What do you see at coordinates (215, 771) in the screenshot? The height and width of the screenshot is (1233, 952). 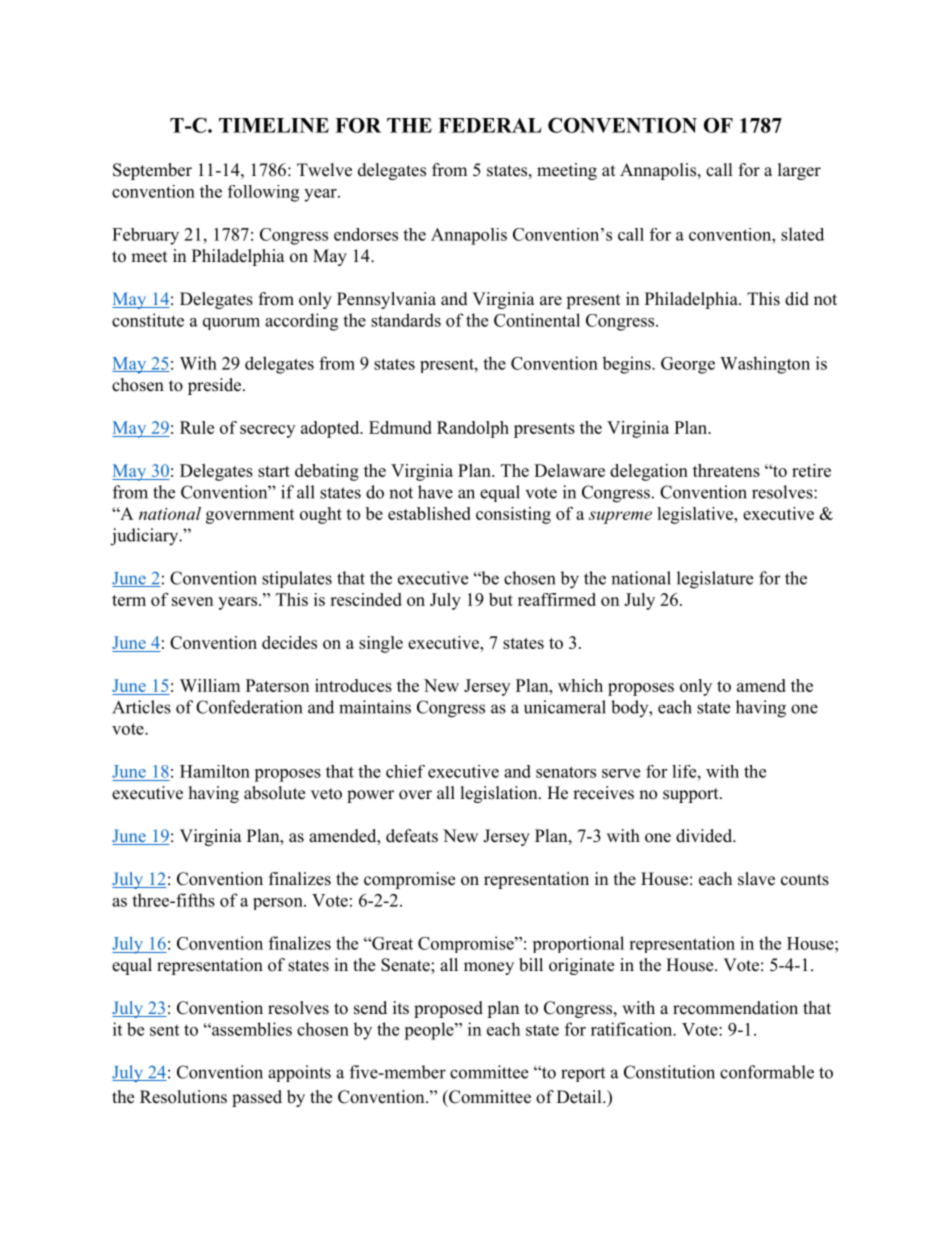 I see `Hamilton` at bounding box center [215, 771].
